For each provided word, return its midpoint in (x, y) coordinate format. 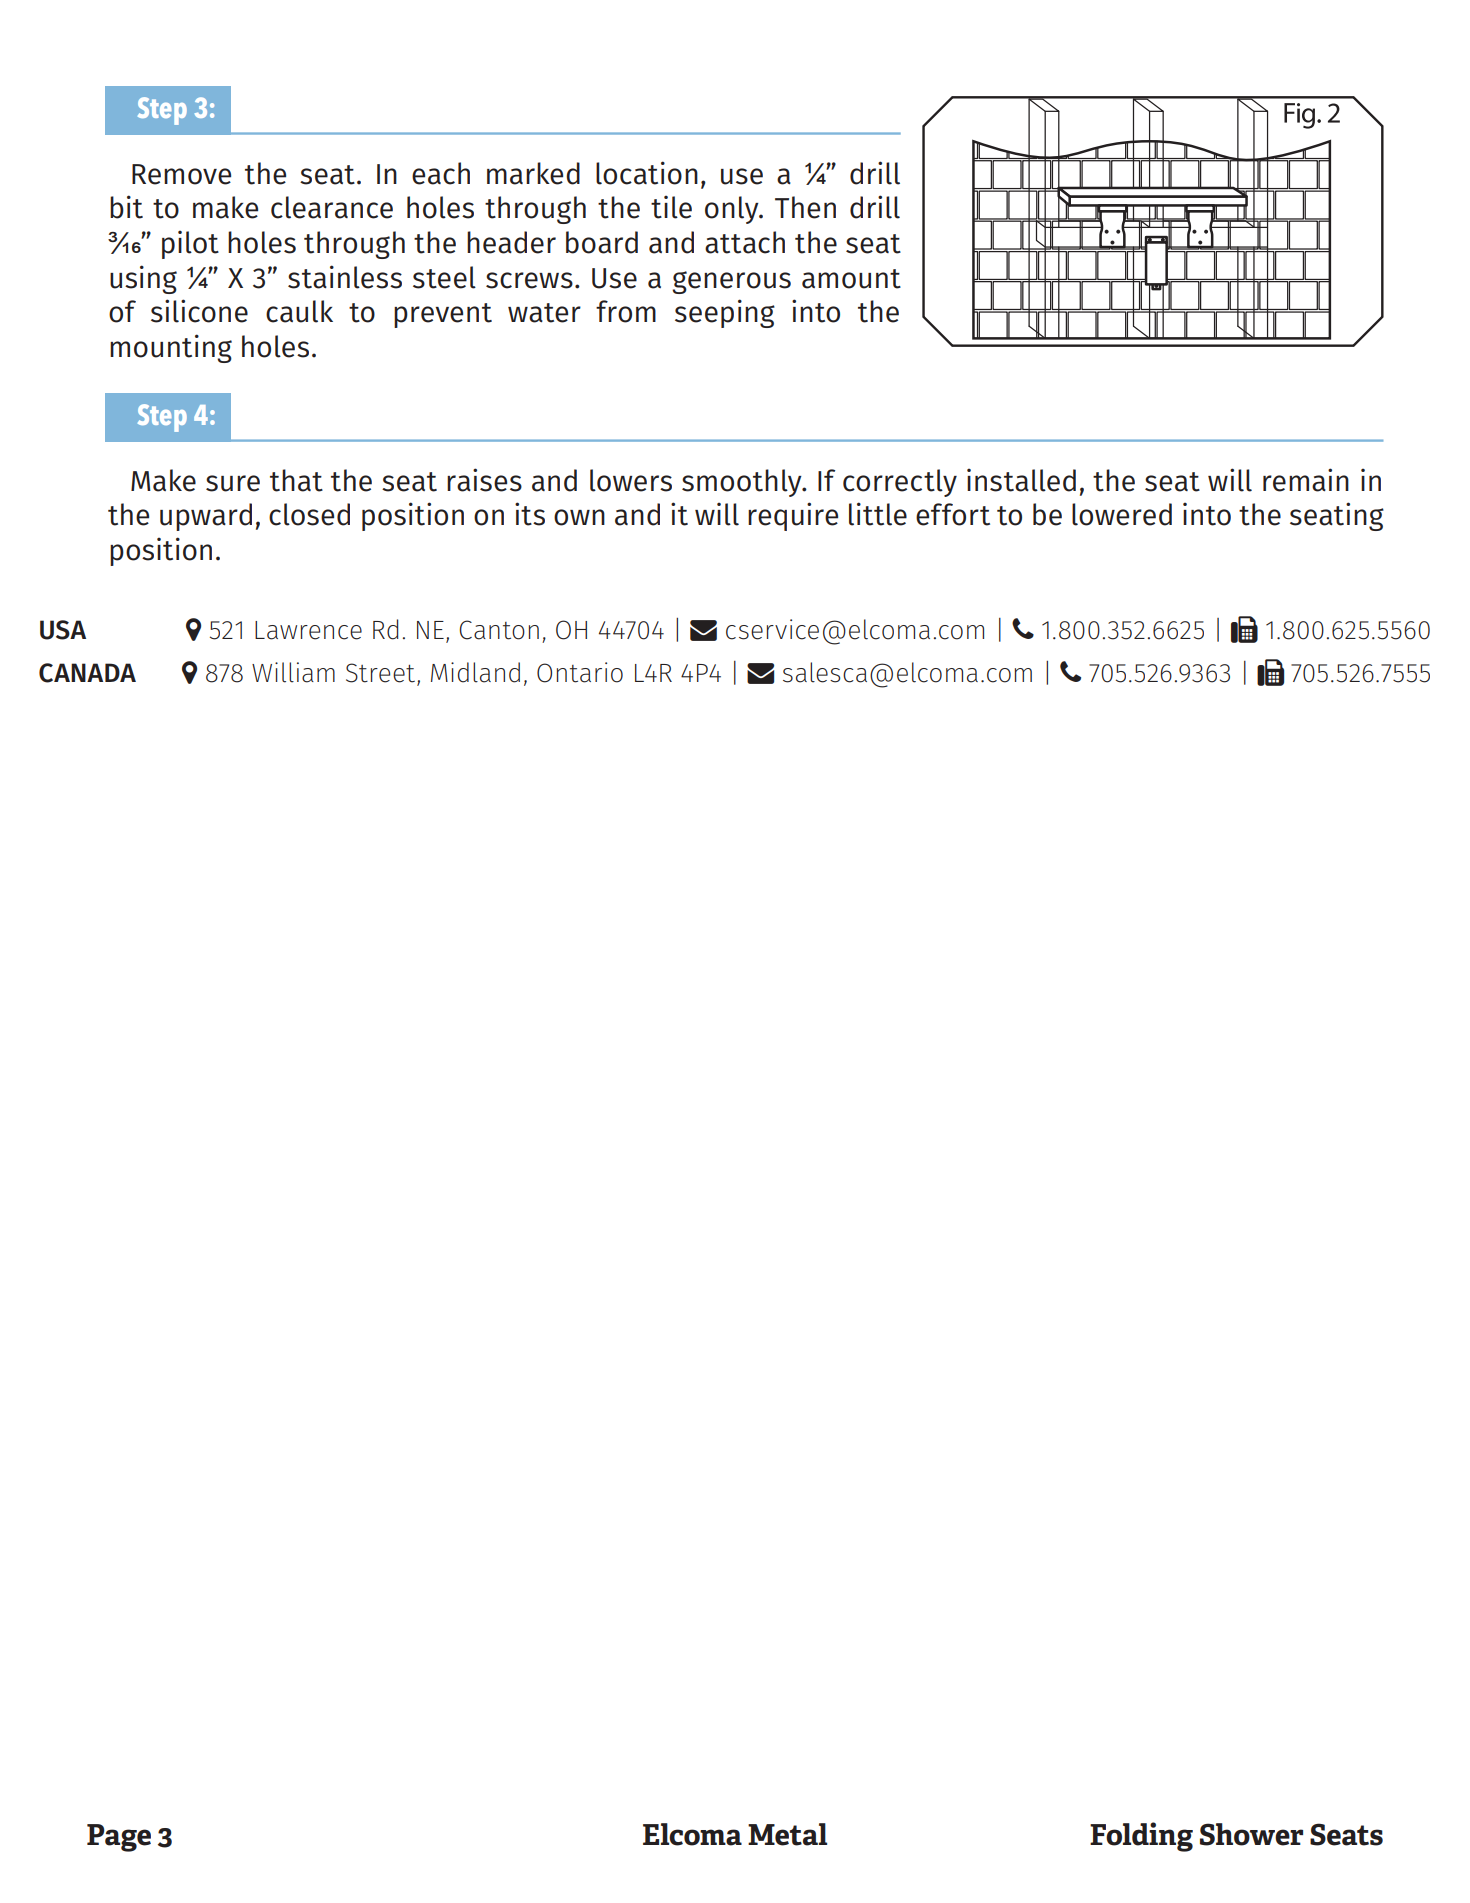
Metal (787, 1834)
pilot (190, 245)
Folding (1141, 1837)
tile (671, 207)
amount (851, 279)
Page (119, 1838)
